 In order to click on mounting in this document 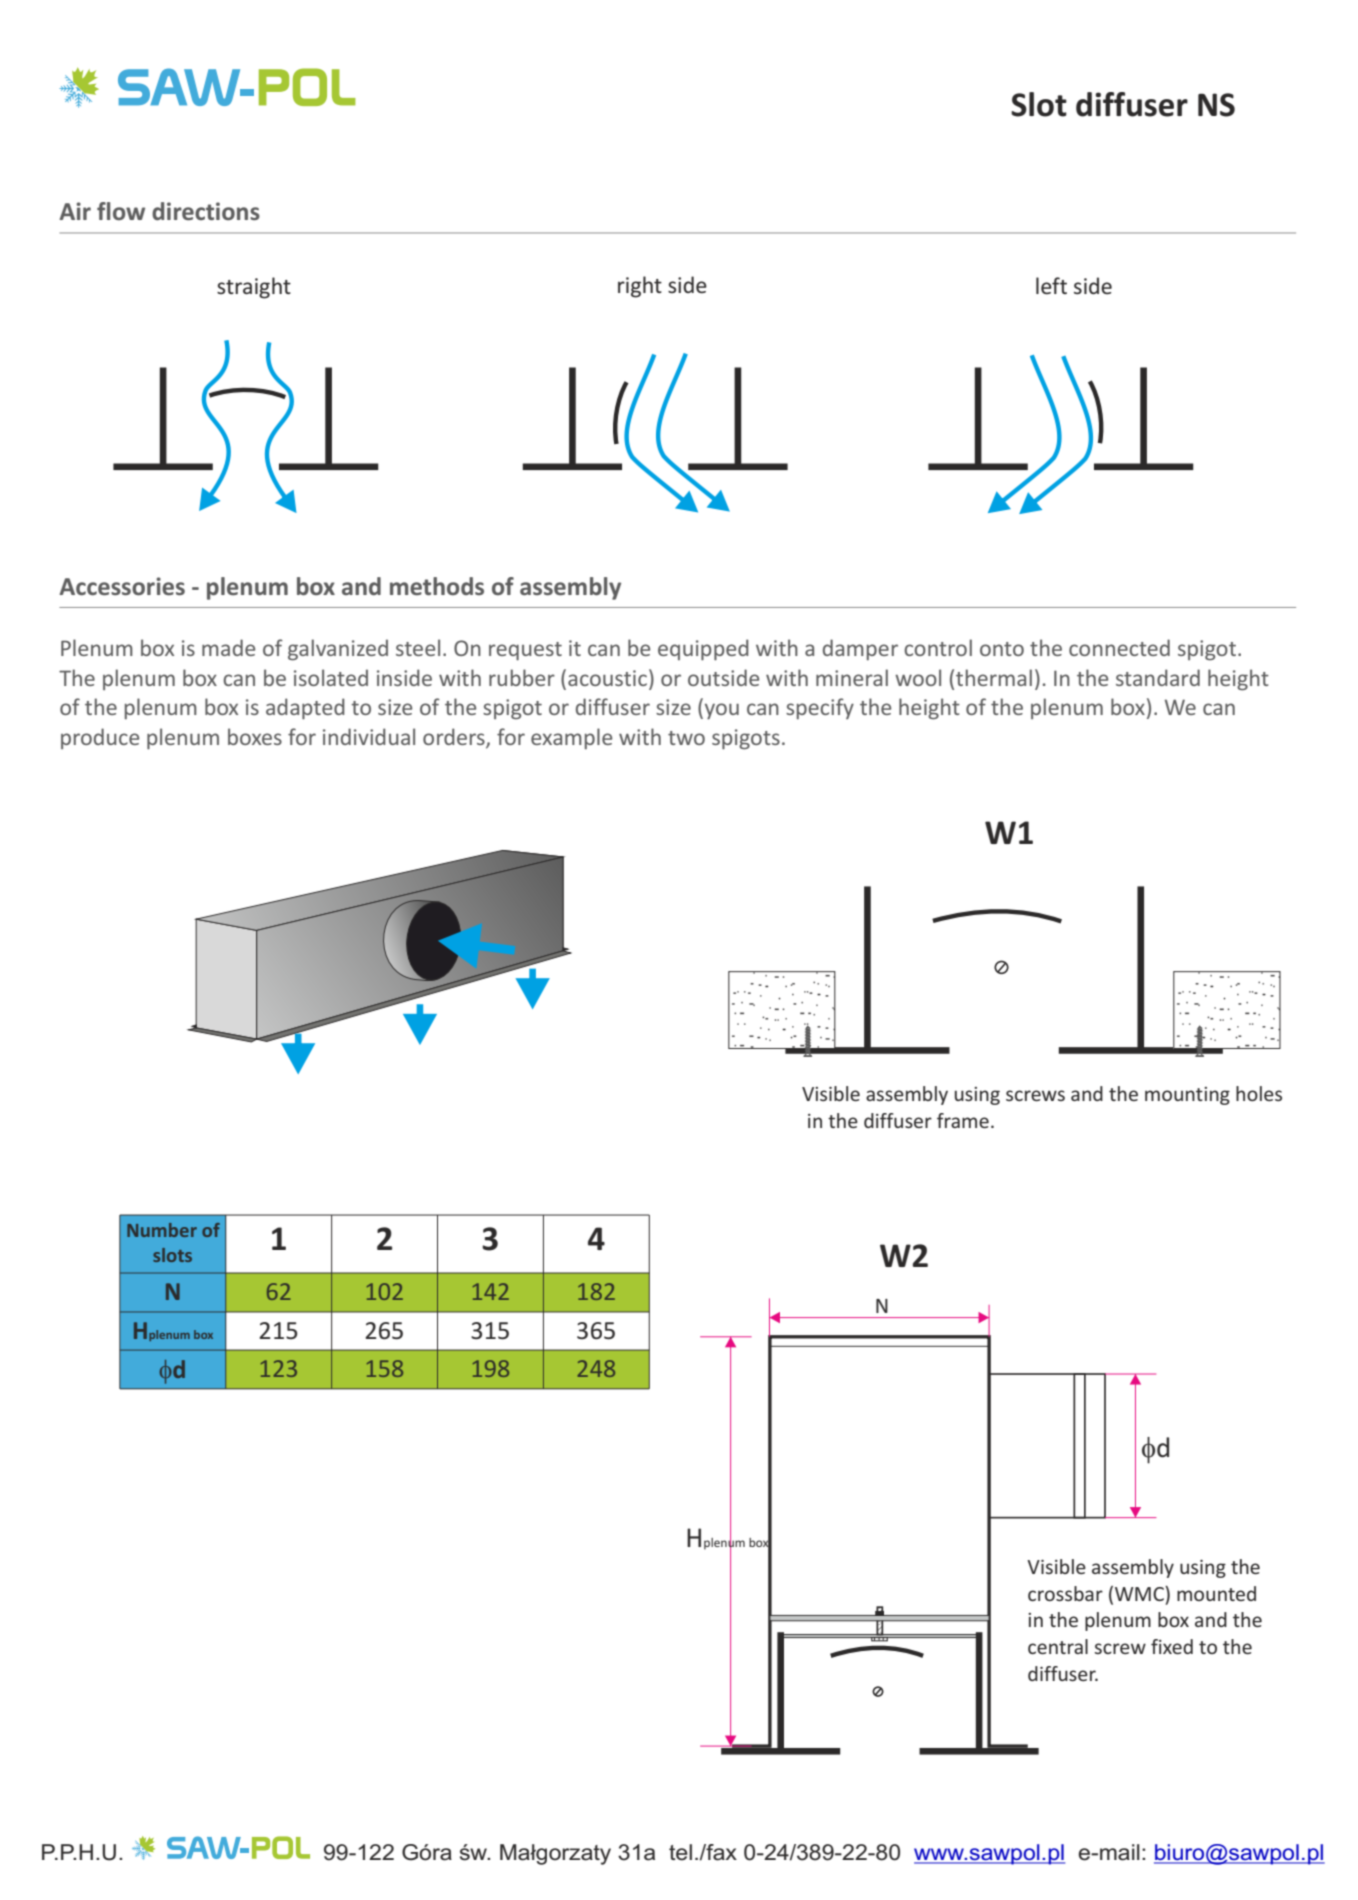, I will do `click(1187, 1096)`.
